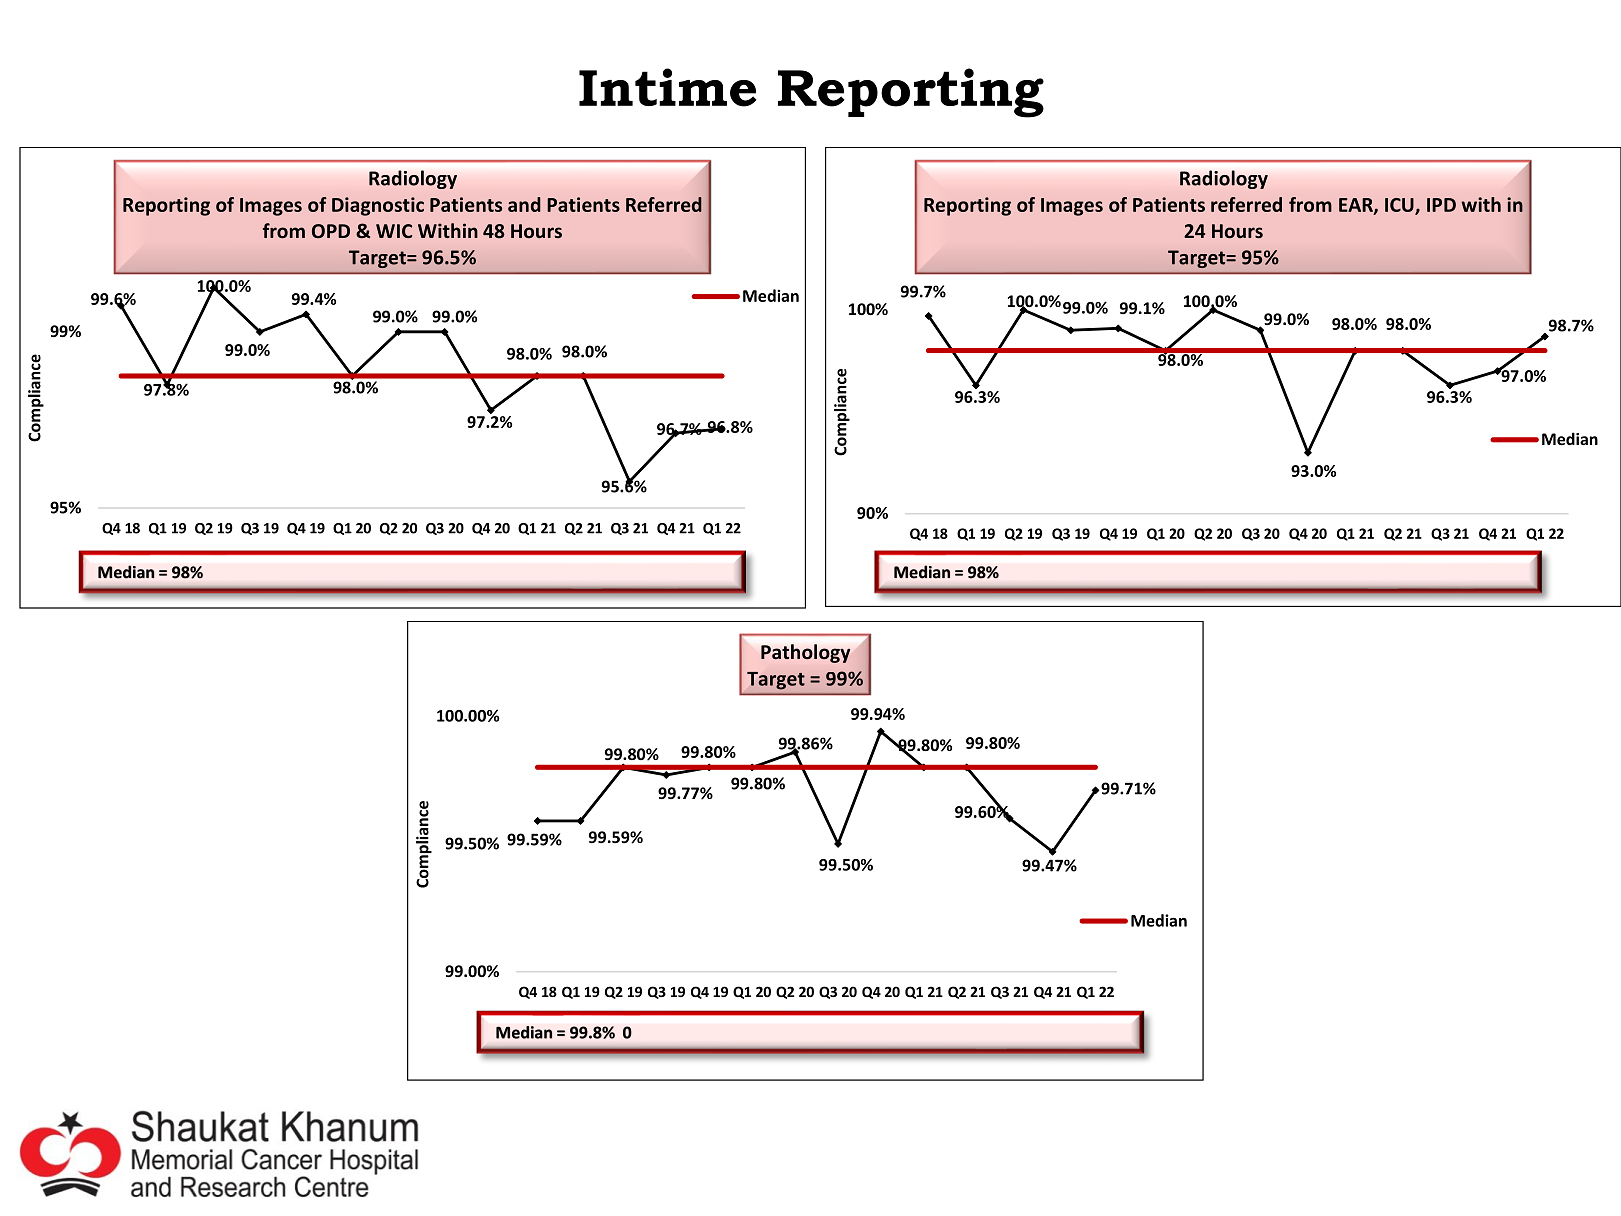 This screenshot has width=1621, height=1216. I want to click on Pathology, so click(805, 653).
